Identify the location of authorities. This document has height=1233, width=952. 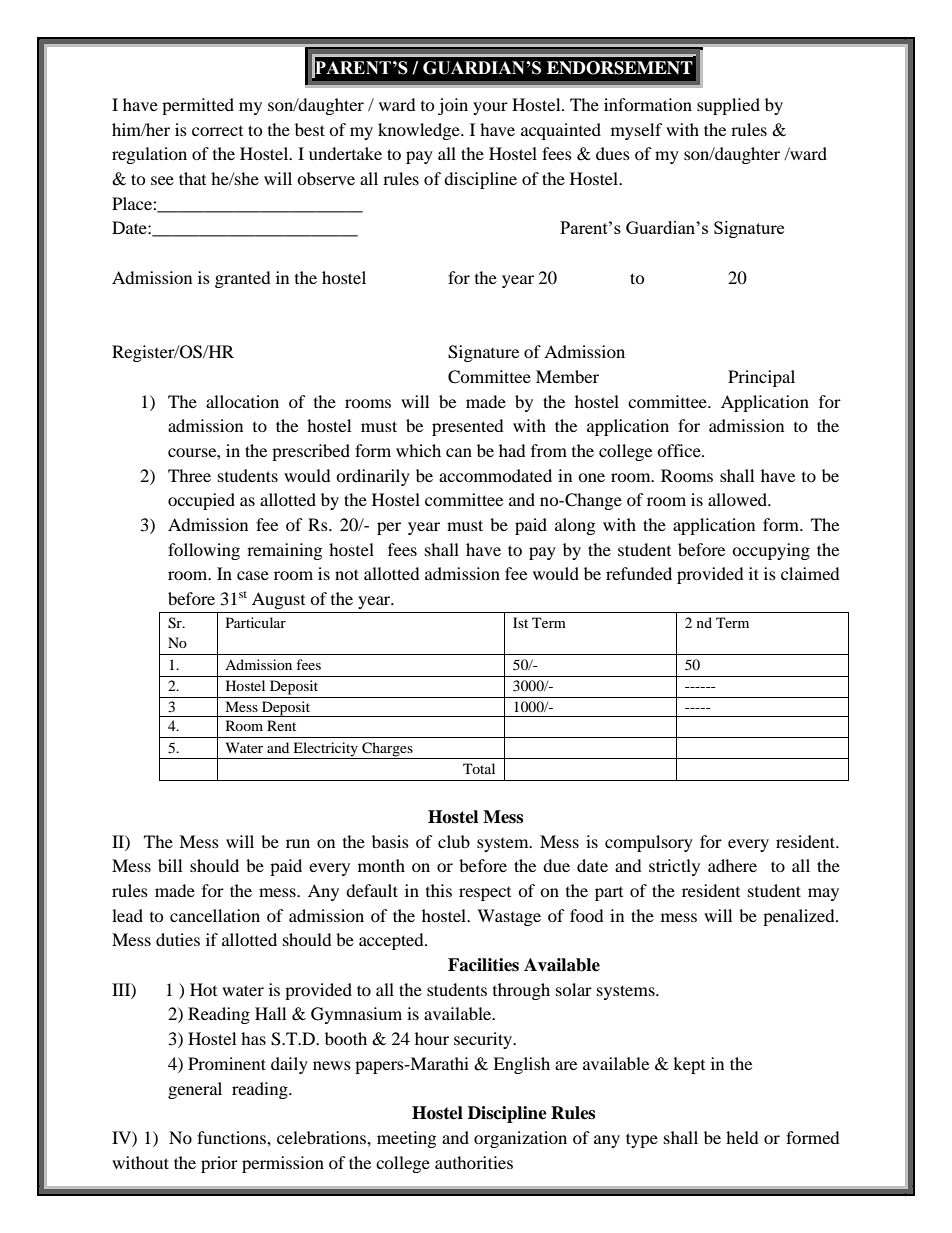
(474, 1162).
